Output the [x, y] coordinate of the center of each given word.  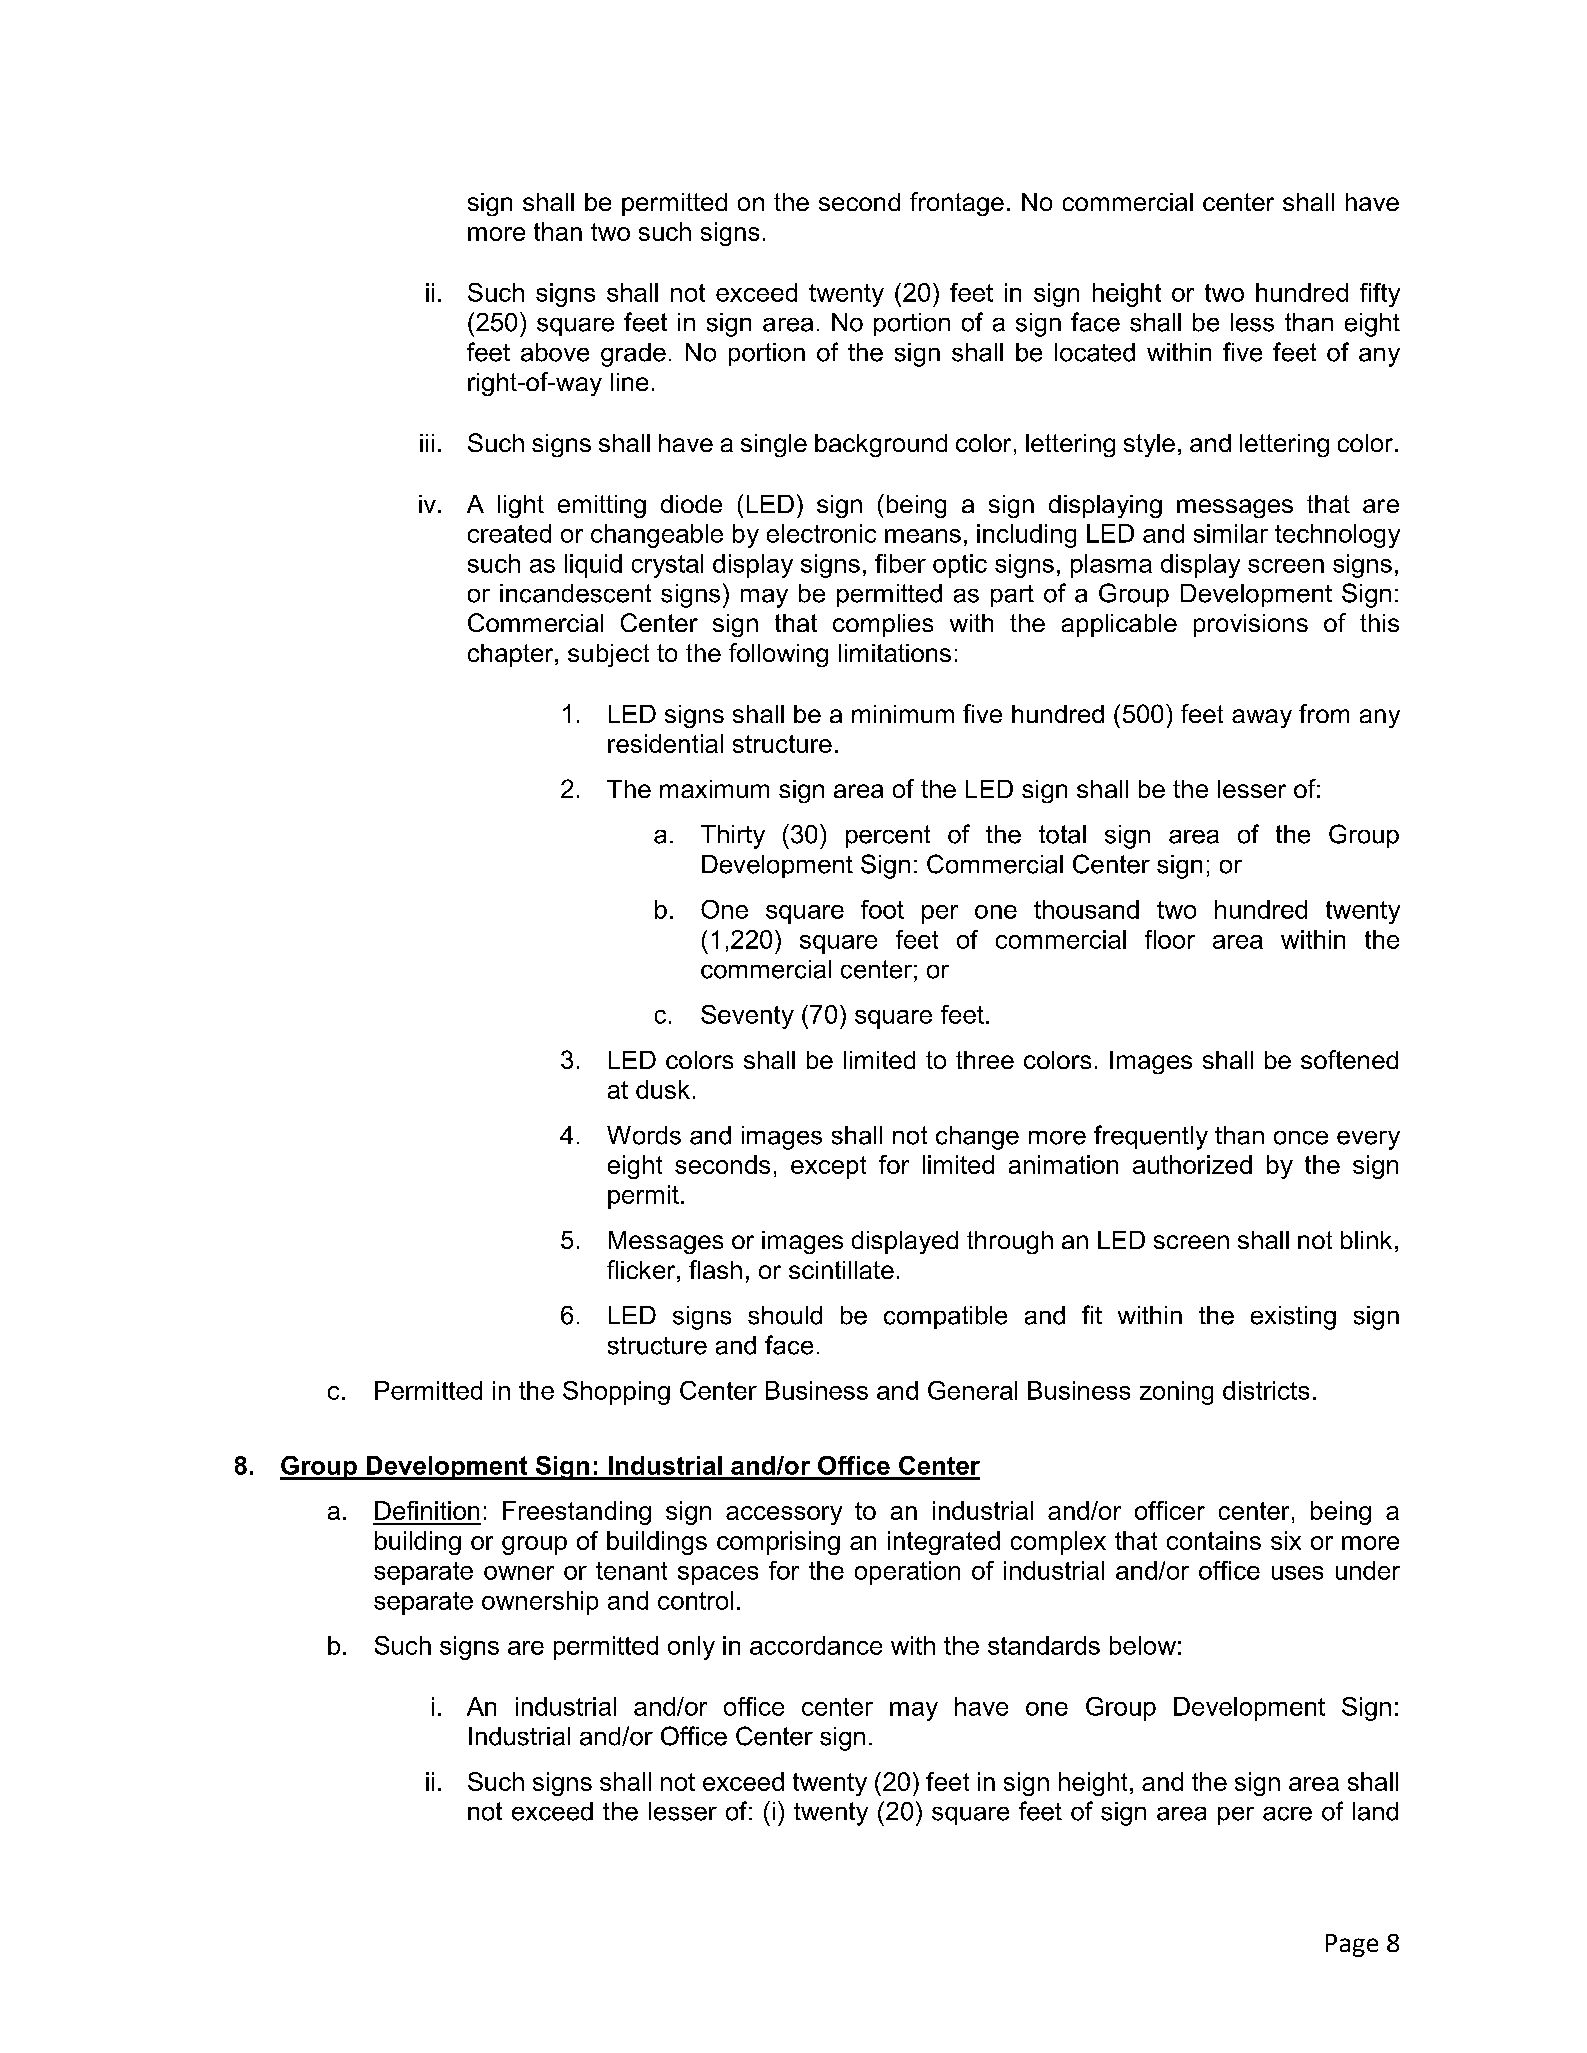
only [691, 1648]
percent [888, 836]
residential [665, 743]
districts [1266, 1390]
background [881, 445]
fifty [1380, 295]
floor [1170, 939]
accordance [816, 1645]
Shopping [616, 1393]
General [972, 1390]
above [555, 352]
